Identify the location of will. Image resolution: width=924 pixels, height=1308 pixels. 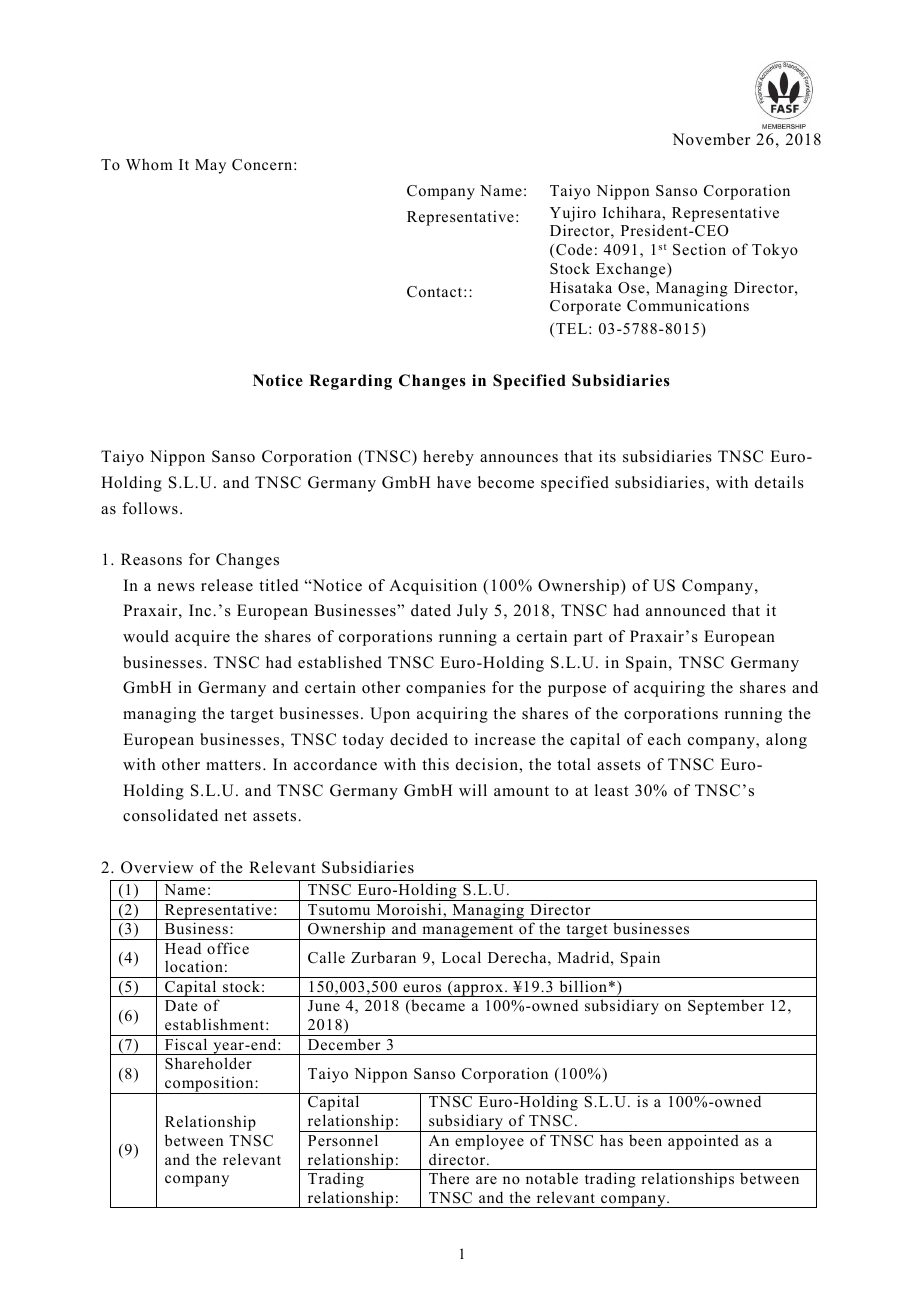
(473, 790).
